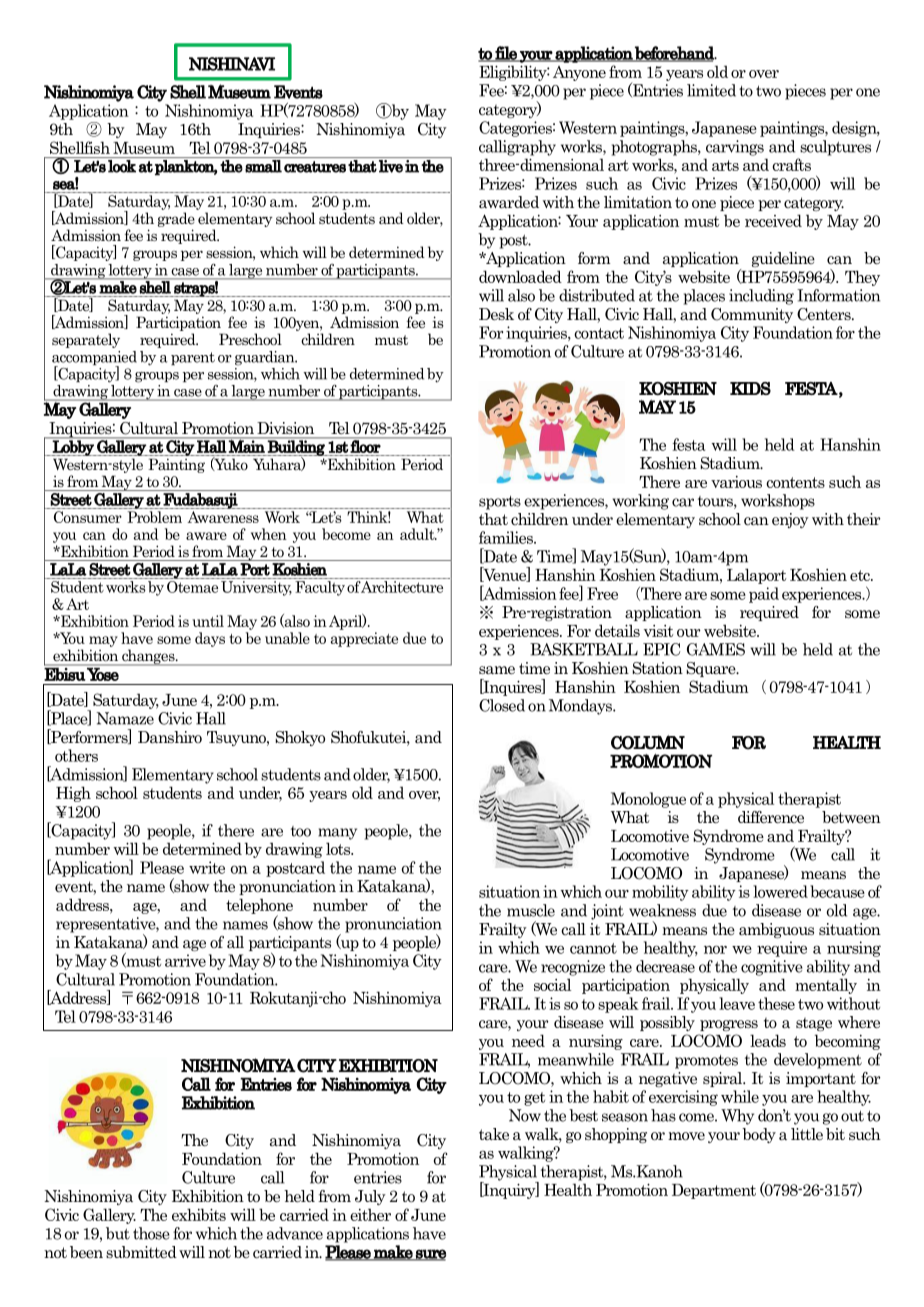 Image resolution: width=924 pixels, height=1307 pixels. I want to click on look, so click(122, 166).
